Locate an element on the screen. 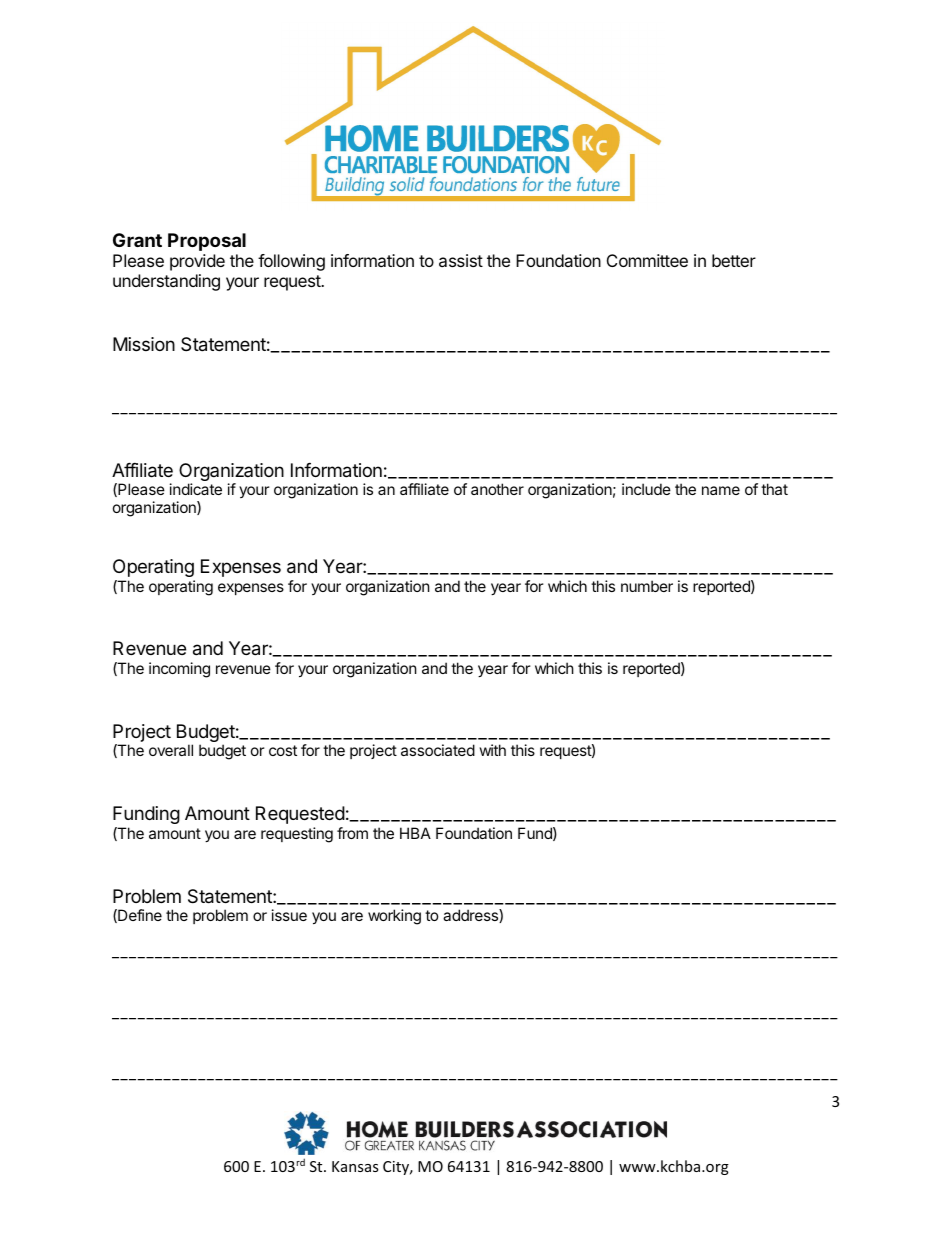 Image resolution: width=952 pixels, height=1233 pixels. number is located at coordinates (647, 586).
